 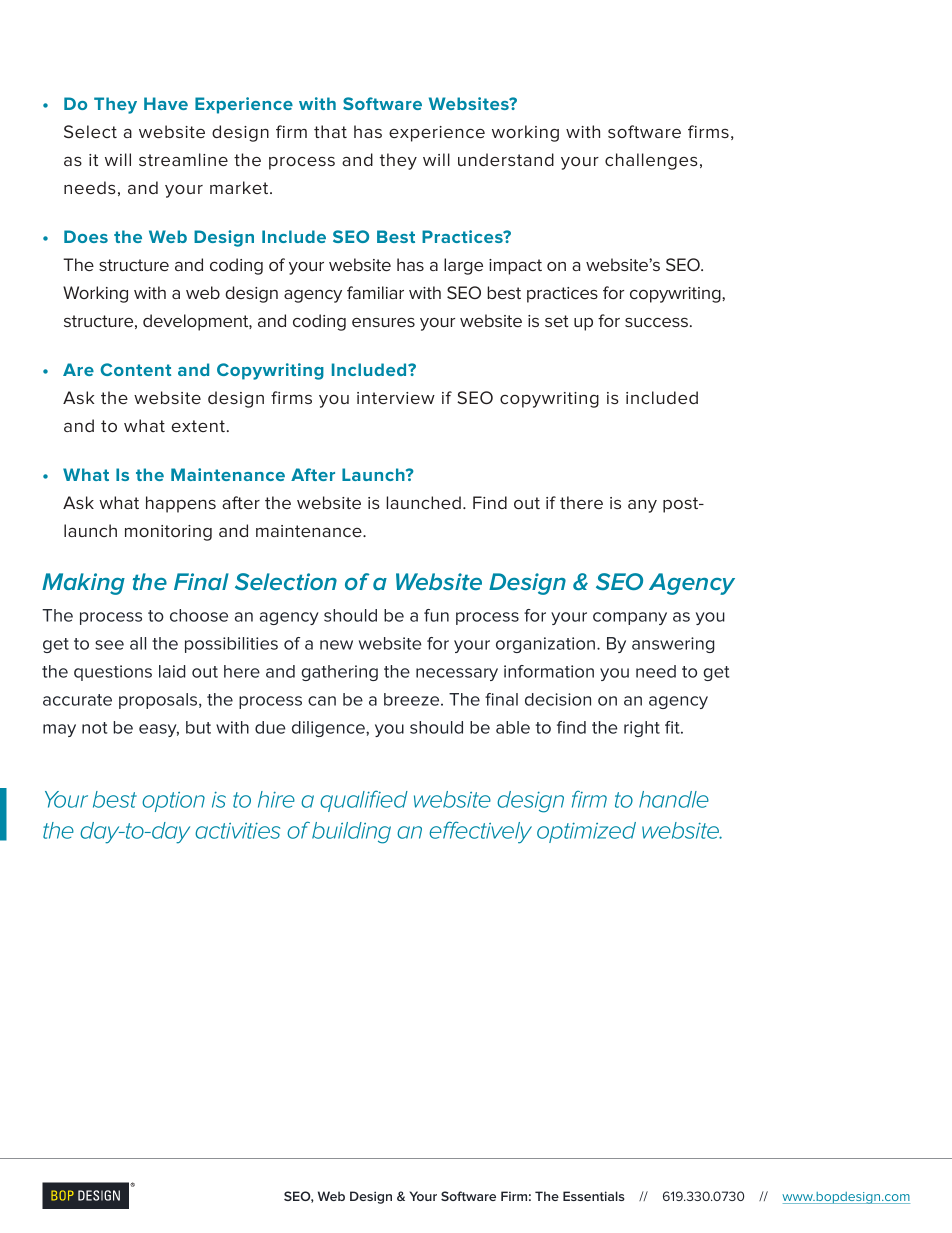 I want to click on Have, so click(x=166, y=103).
